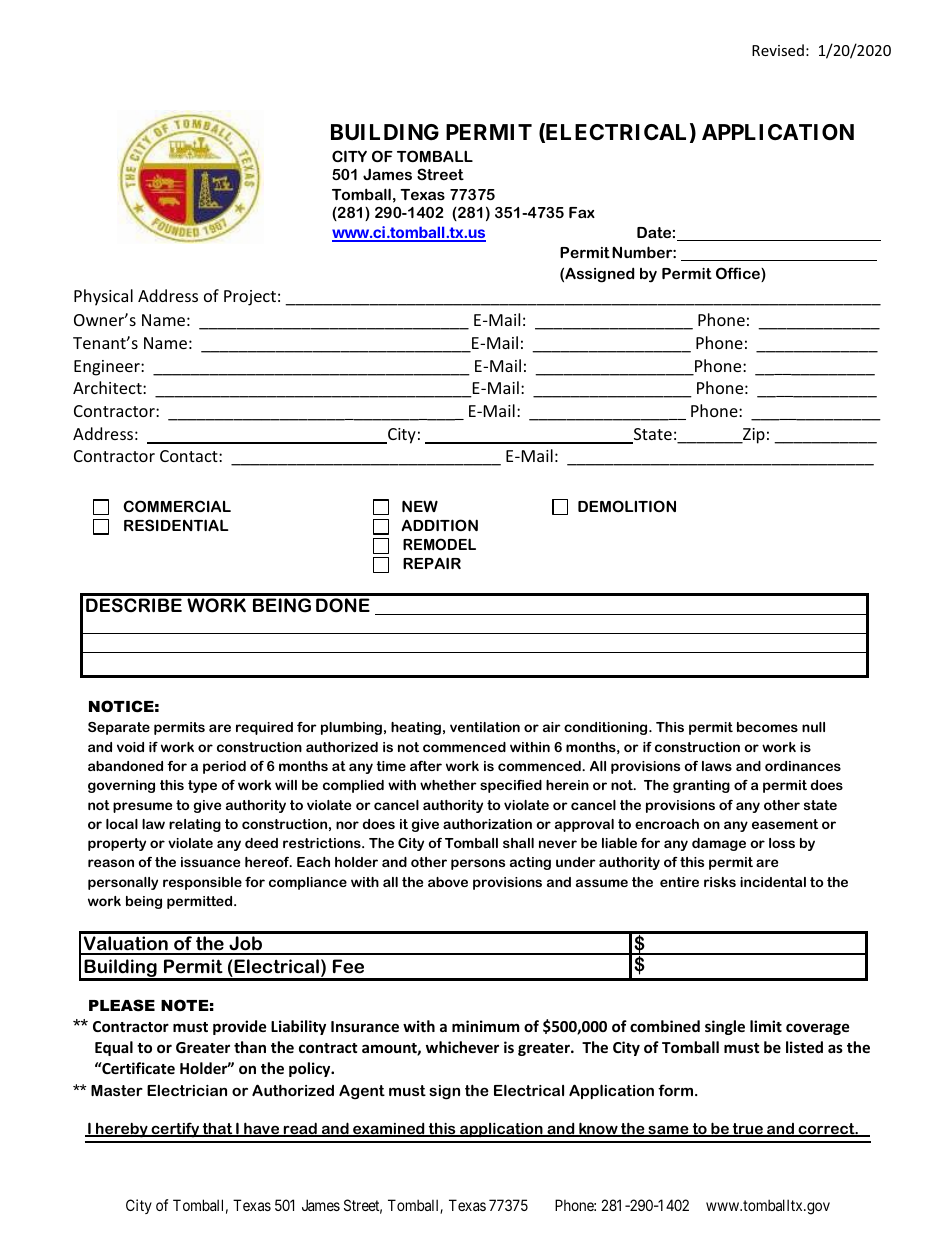 The width and height of the document is (952, 1233). I want to click on after, so click(426, 766).
